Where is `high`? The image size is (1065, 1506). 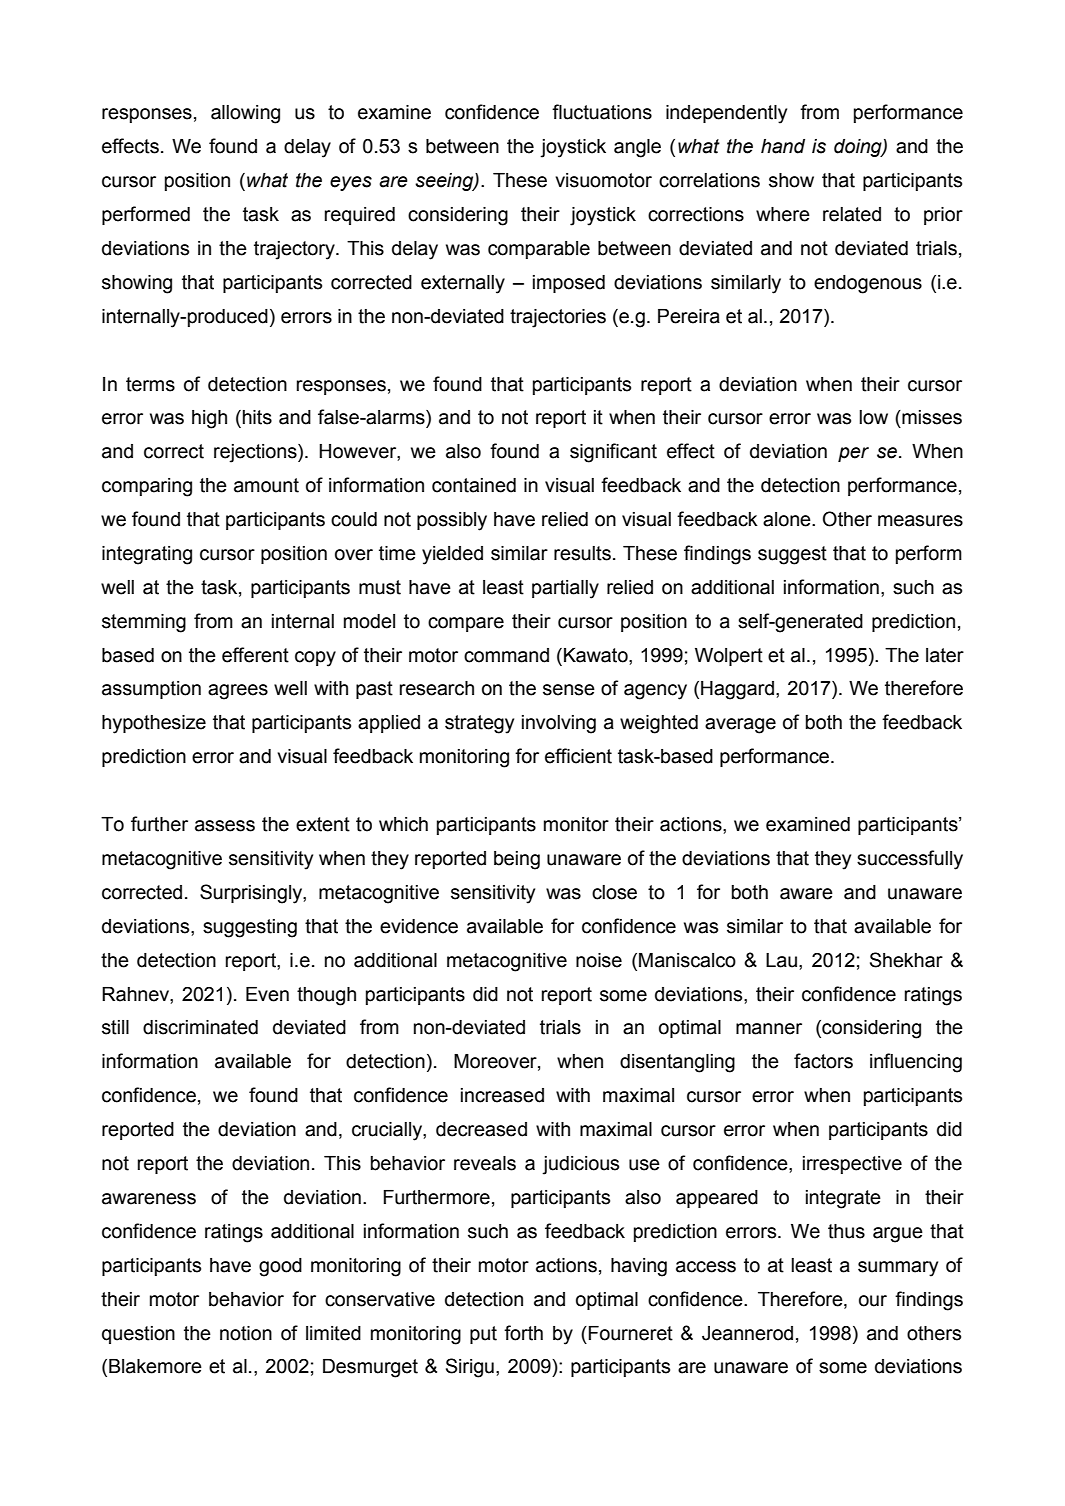 high is located at coordinates (209, 419).
